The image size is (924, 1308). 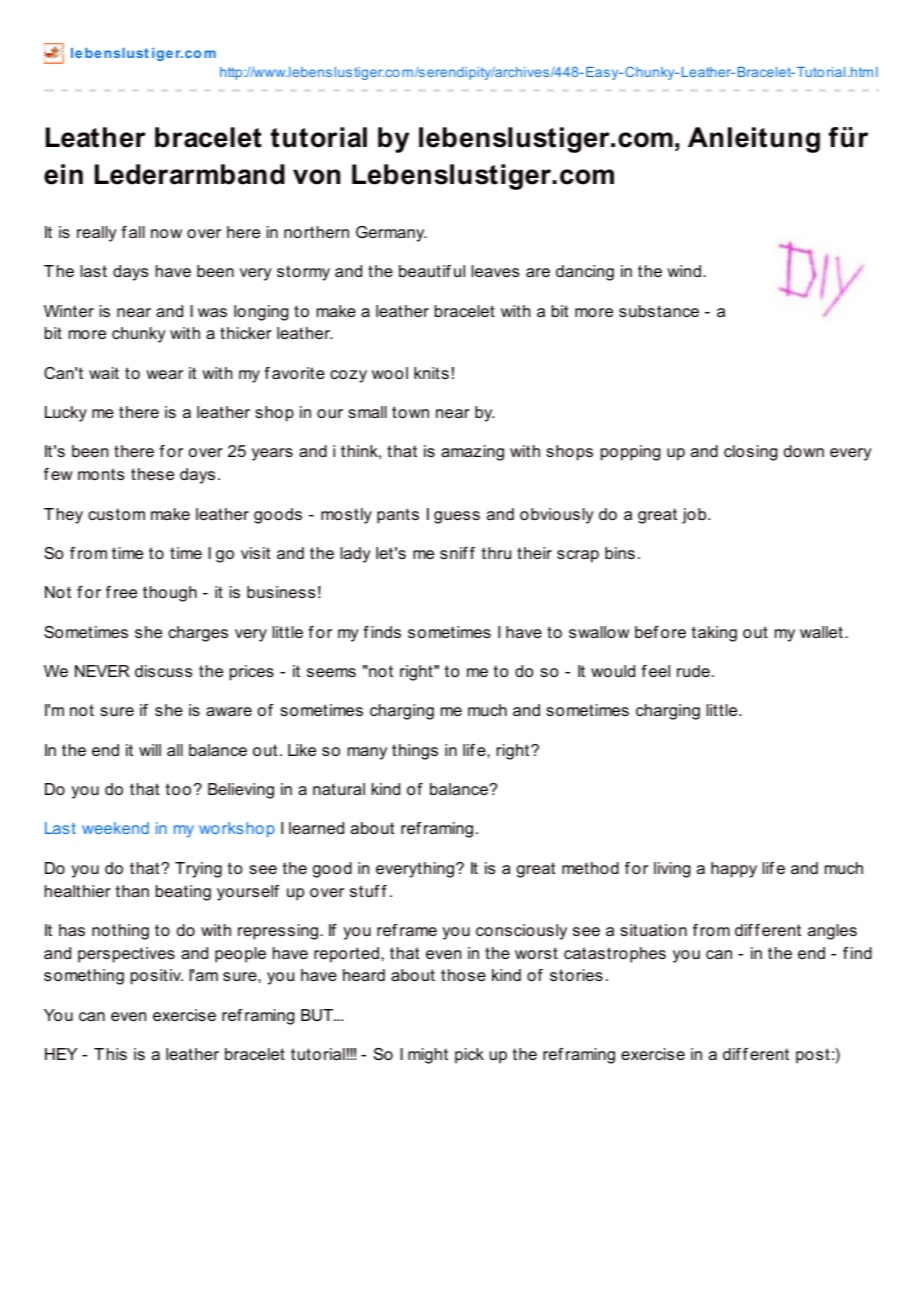 I want to click on amazing, so click(x=472, y=453).
